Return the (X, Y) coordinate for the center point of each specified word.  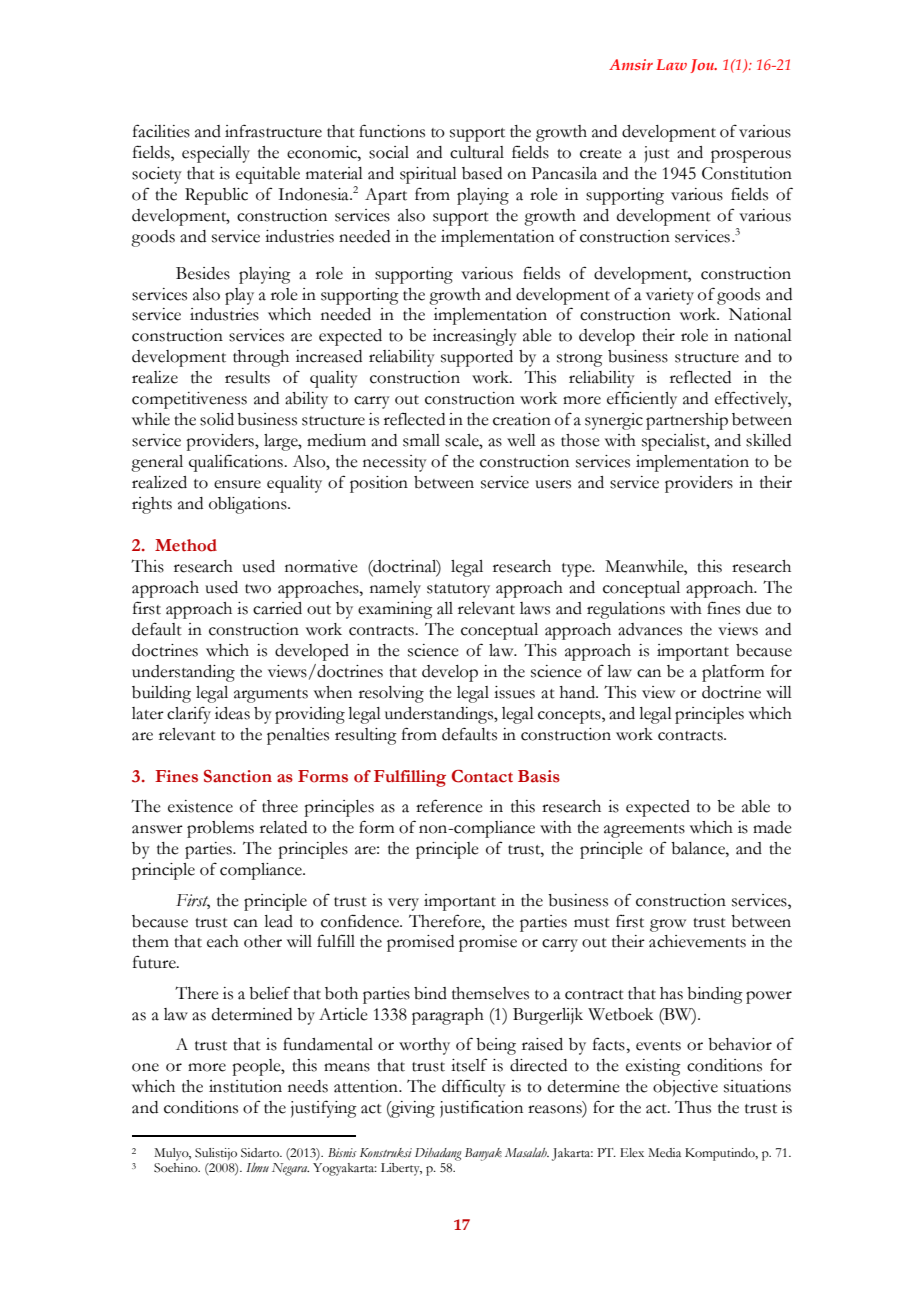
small (421, 440)
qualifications (237, 463)
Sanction (238, 776)
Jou (703, 66)
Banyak (483, 1154)
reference (449, 806)
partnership (687, 421)
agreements (644, 831)
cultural (477, 152)
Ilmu (257, 1167)
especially (216, 154)
